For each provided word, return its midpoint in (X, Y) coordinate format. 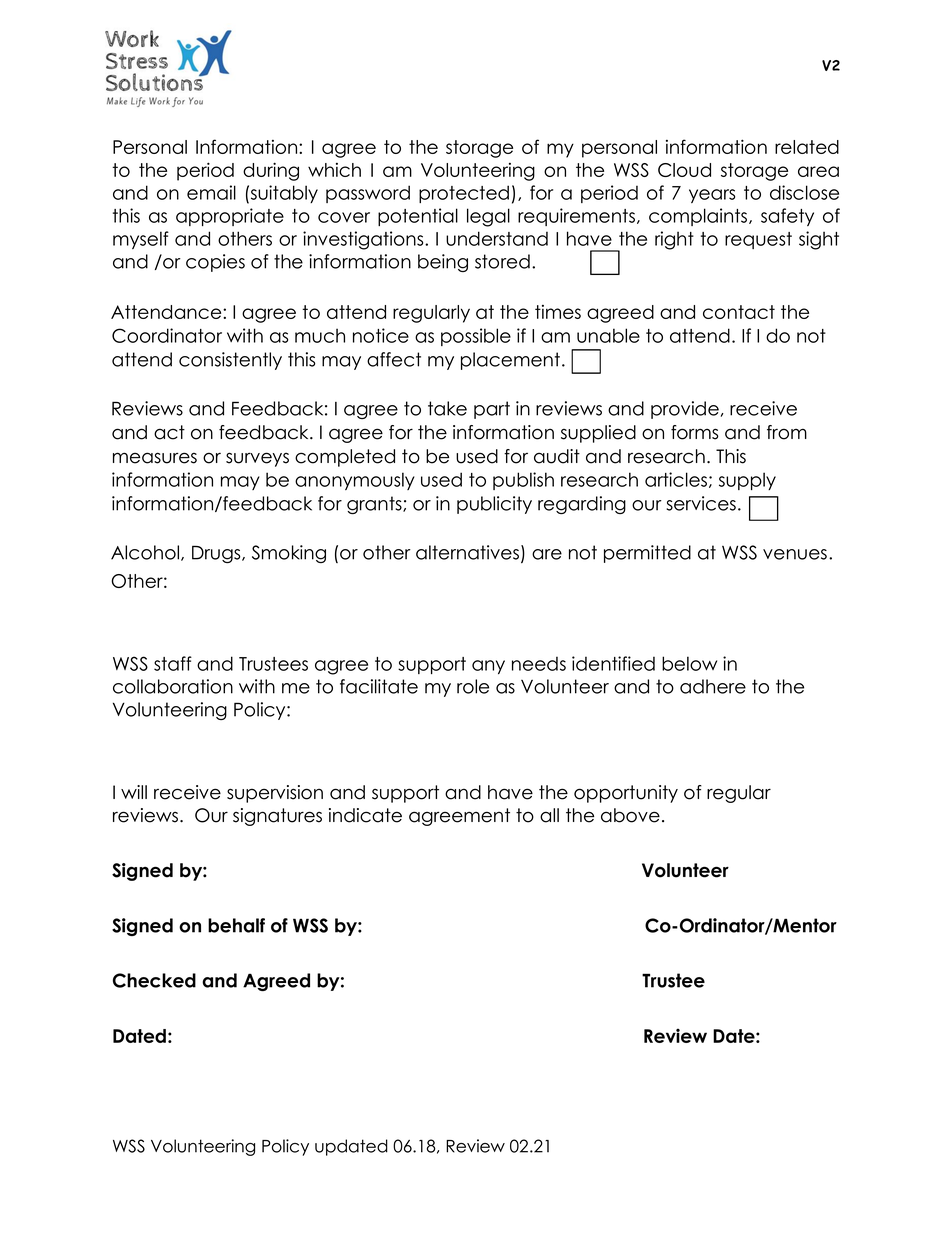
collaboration (173, 686)
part (492, 410)
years (712, 196)
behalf (236, 925)
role (473, 686)
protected (464, 194)
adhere (713, 686)
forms (695, 432)
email (211, 192)
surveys (257, 459)
